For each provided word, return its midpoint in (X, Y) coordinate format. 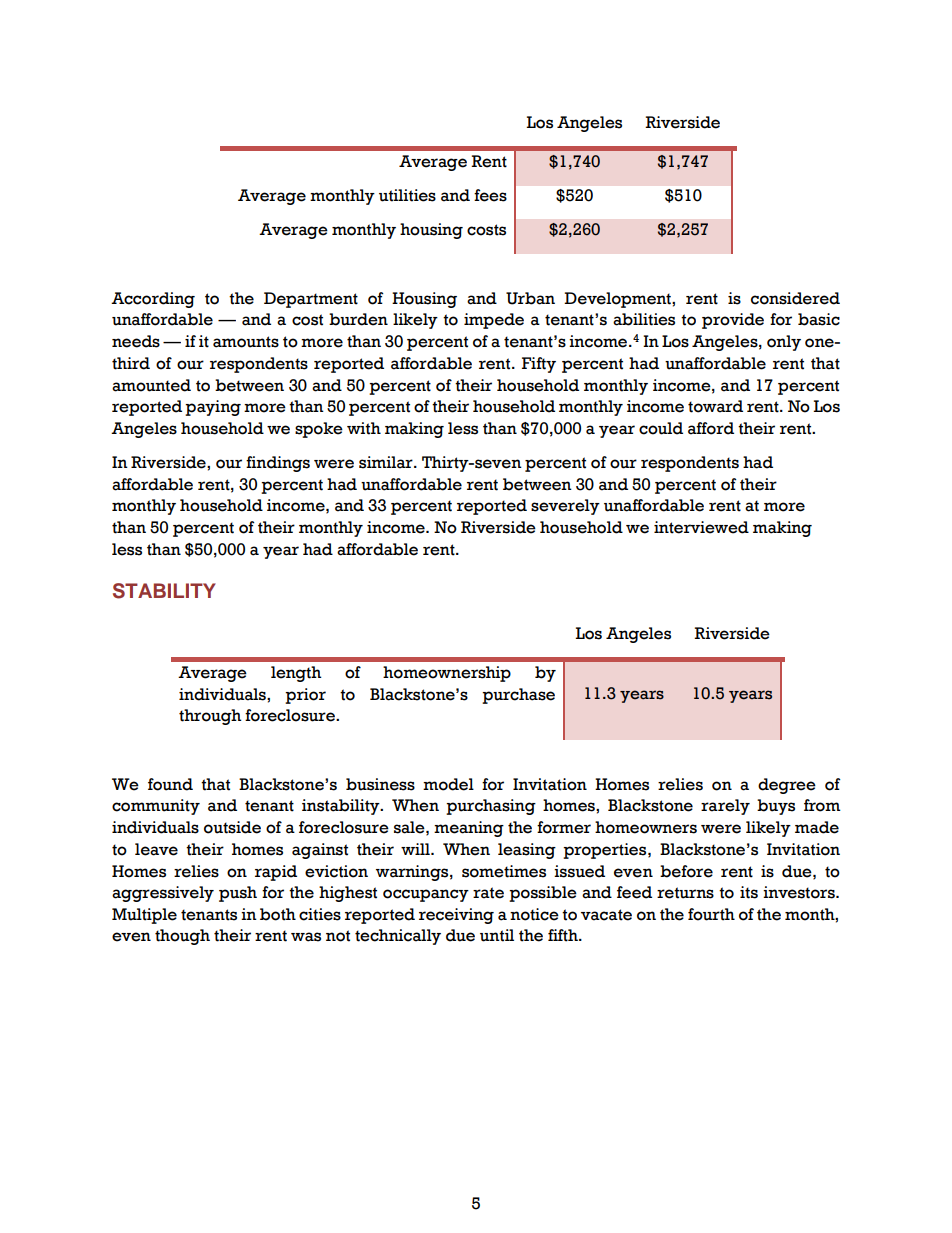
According (153, 300)
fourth (711, 914)
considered (795, 298)
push (238, 894)
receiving (456, 916)
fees (490, 195)
